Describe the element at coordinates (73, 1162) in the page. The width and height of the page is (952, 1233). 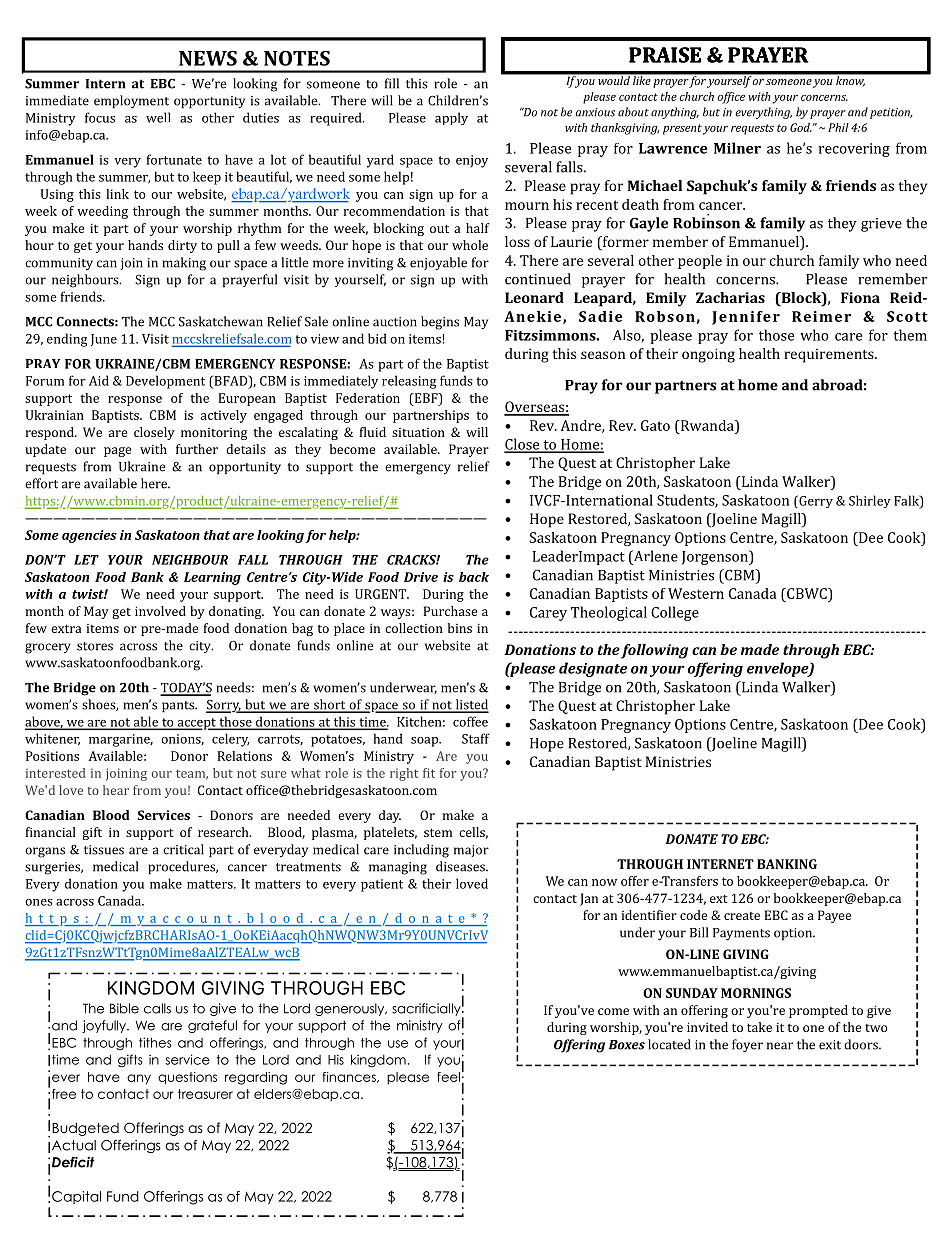
I see `Deficit` at that location.
